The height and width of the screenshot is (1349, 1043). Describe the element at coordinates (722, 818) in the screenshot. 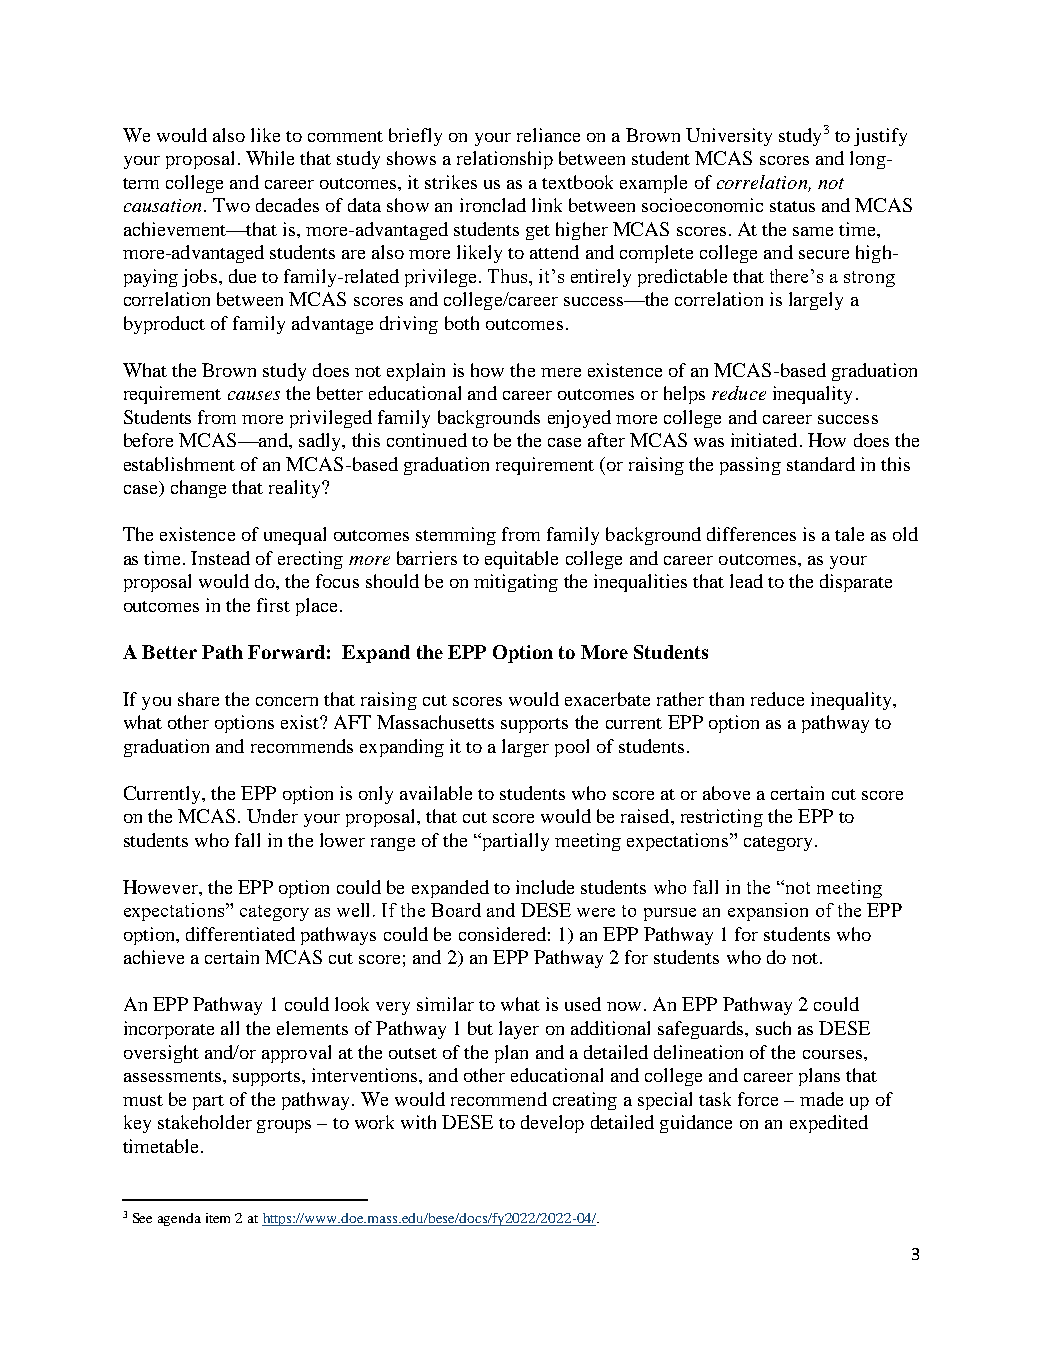

I see `restricting` at that location.
